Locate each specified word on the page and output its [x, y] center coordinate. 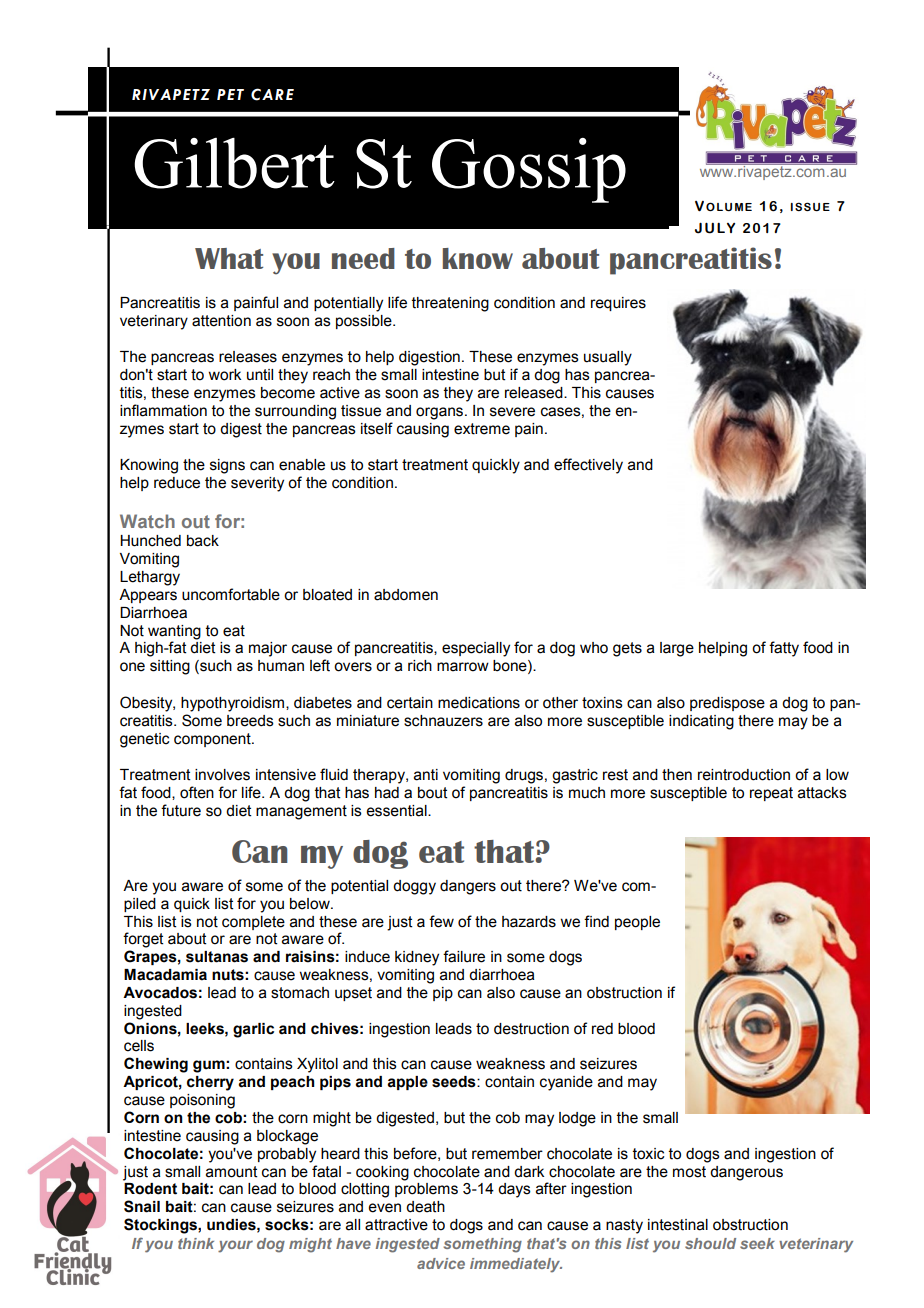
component [213, 740]
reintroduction [744, 775]
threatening [450, 304]
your [235, 1246]
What [229, 258]
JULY [715, 228]
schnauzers [443, 721]
